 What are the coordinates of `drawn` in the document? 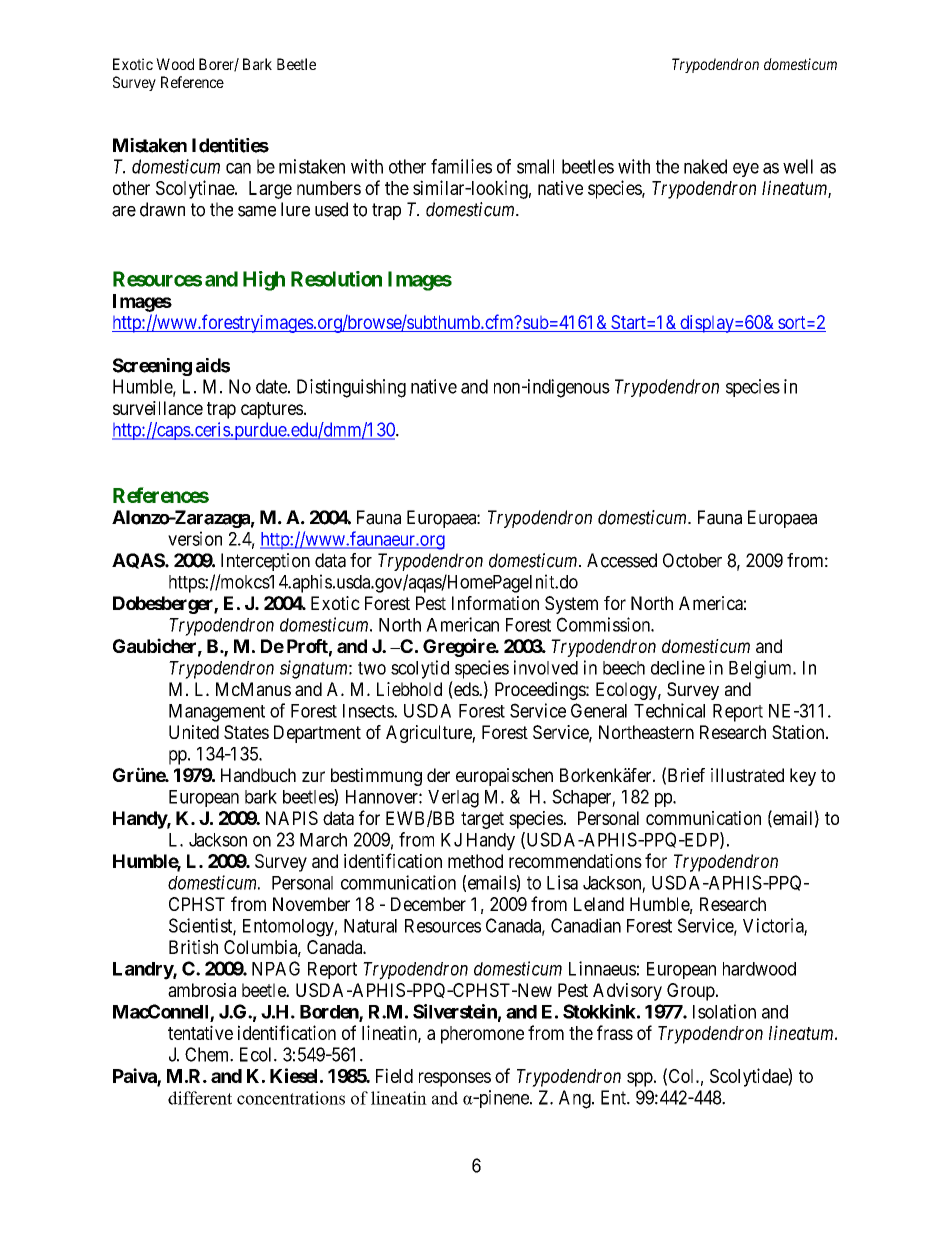 It's located at (162, 209).
